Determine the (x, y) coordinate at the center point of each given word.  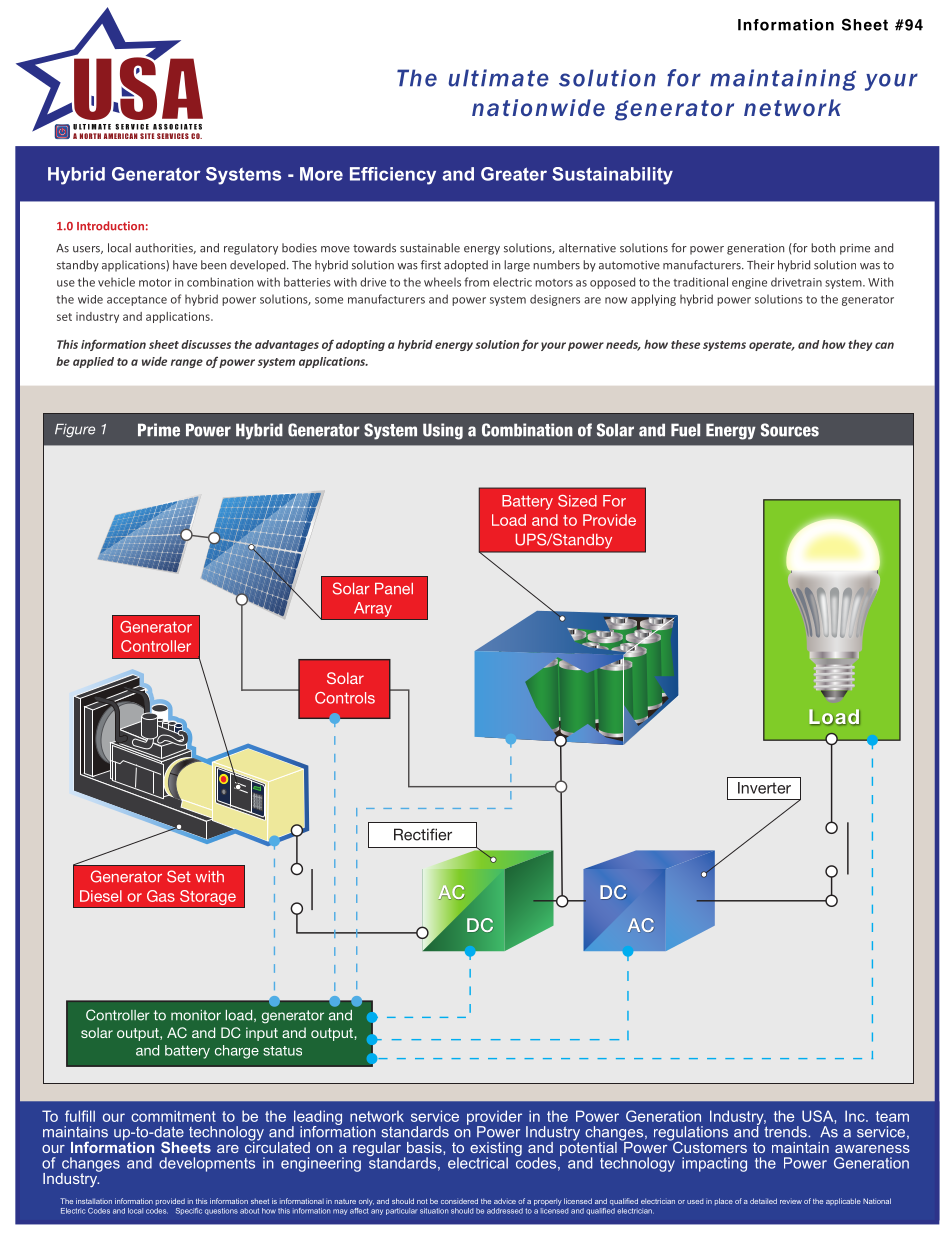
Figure (75, 431)
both (823, 248)
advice (505, 1201)
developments (207, 1164)
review (791, 1202)
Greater (514, 174)
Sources (790, 430)
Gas (161, 896)
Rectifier (423, 834)
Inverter (764, 788)
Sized (577, 501)
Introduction (110, 226)
